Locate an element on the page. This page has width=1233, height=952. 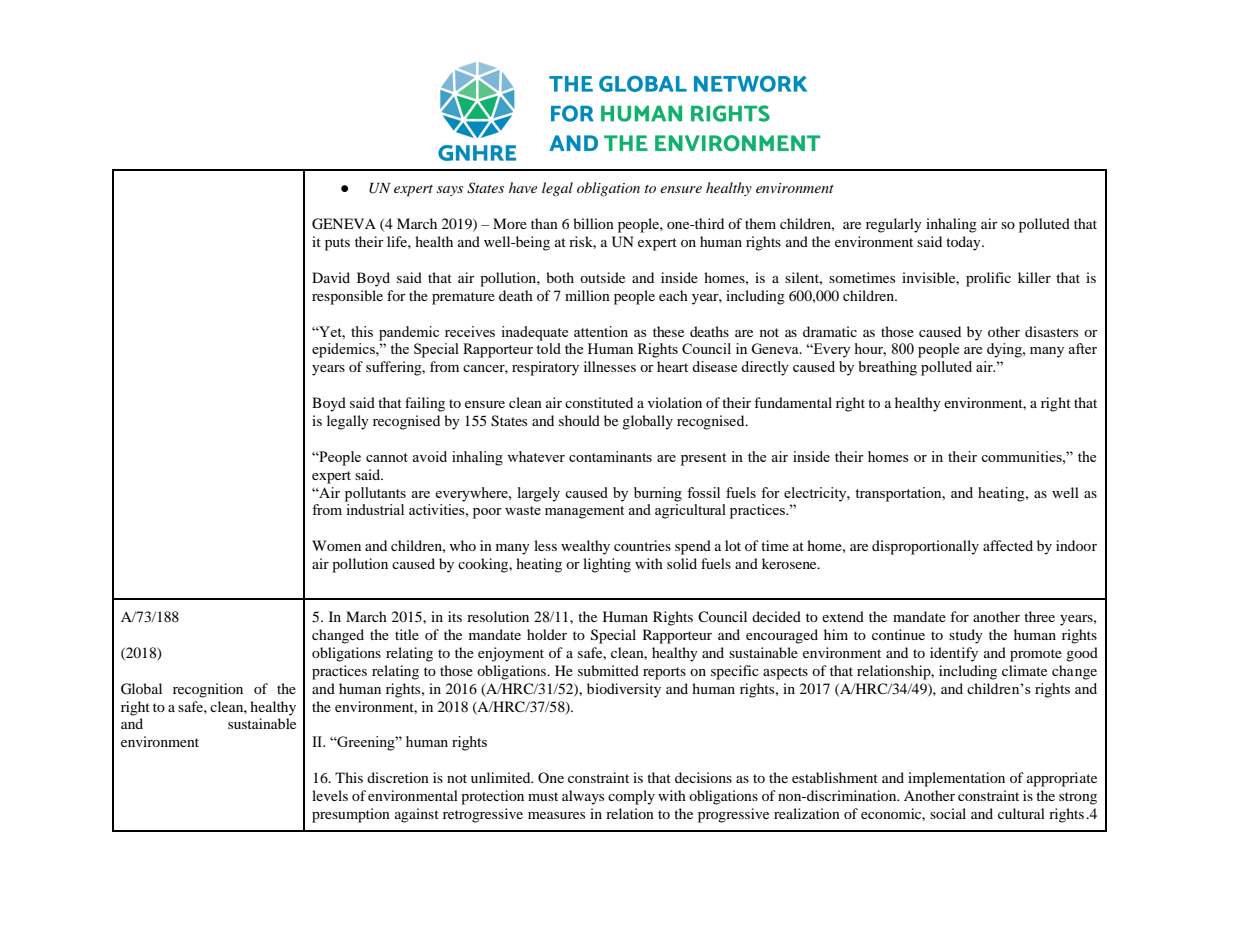
lighting is located at coordinates (607, 565).
